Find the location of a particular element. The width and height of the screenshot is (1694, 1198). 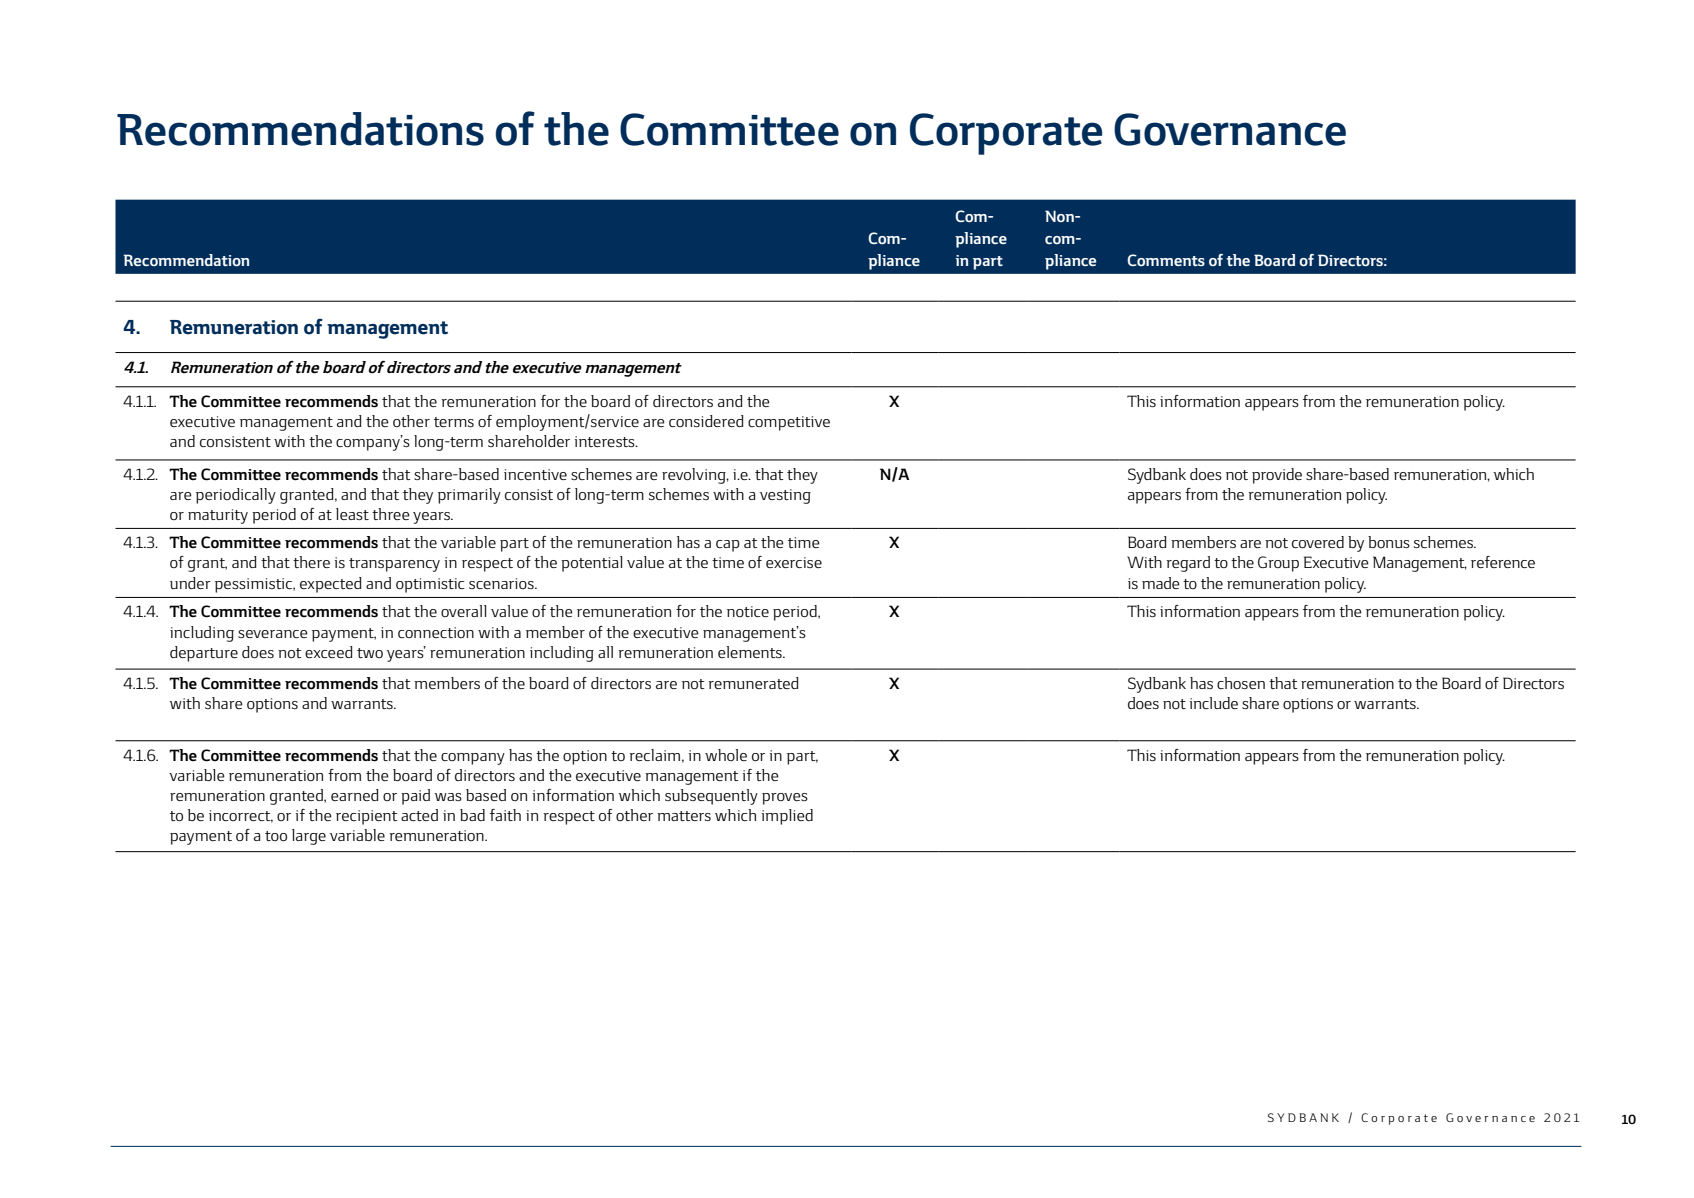

provide is located at coordinates (1277, 476).
